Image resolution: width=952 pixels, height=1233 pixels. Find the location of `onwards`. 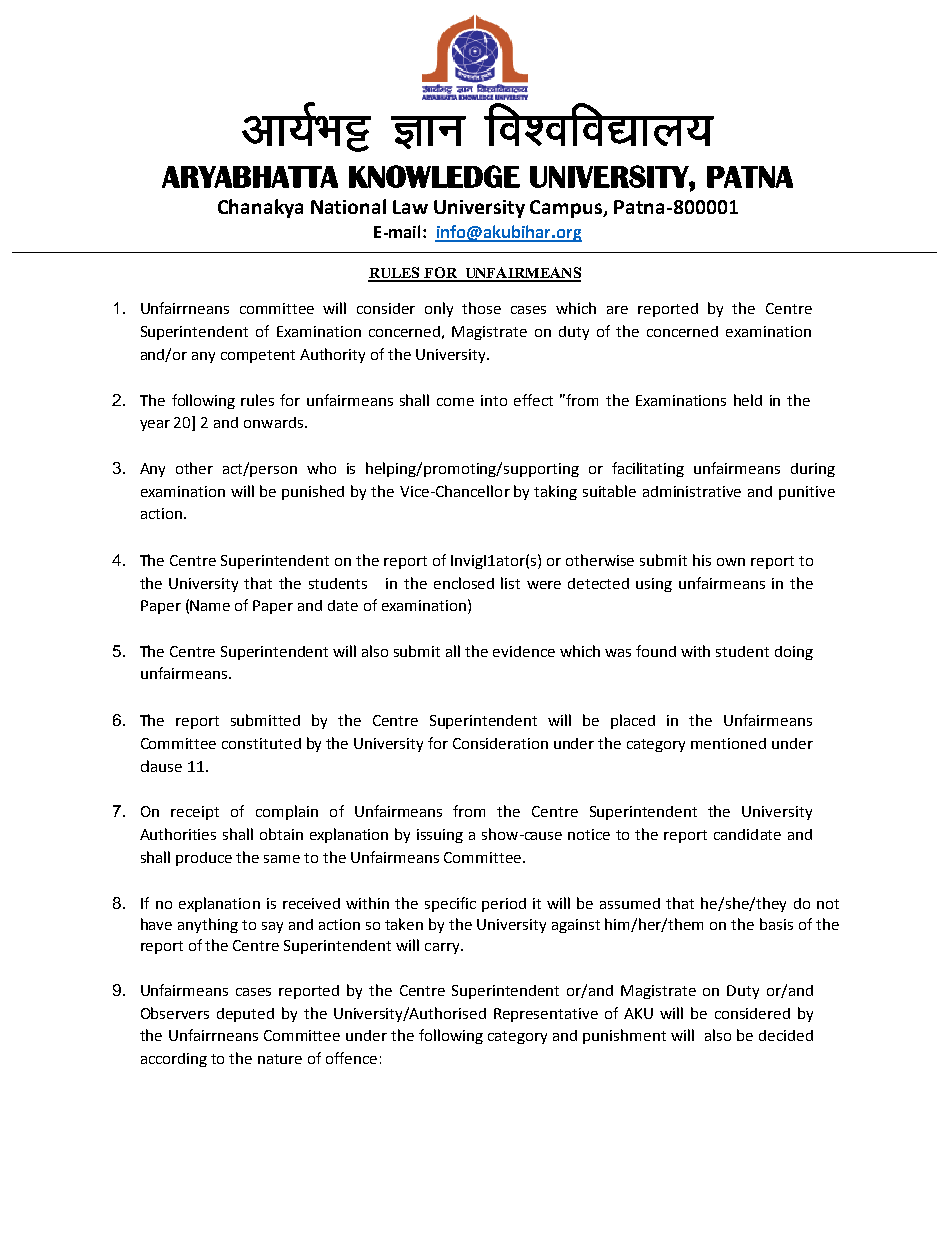

onwards is located at coordinates (273, 422).
